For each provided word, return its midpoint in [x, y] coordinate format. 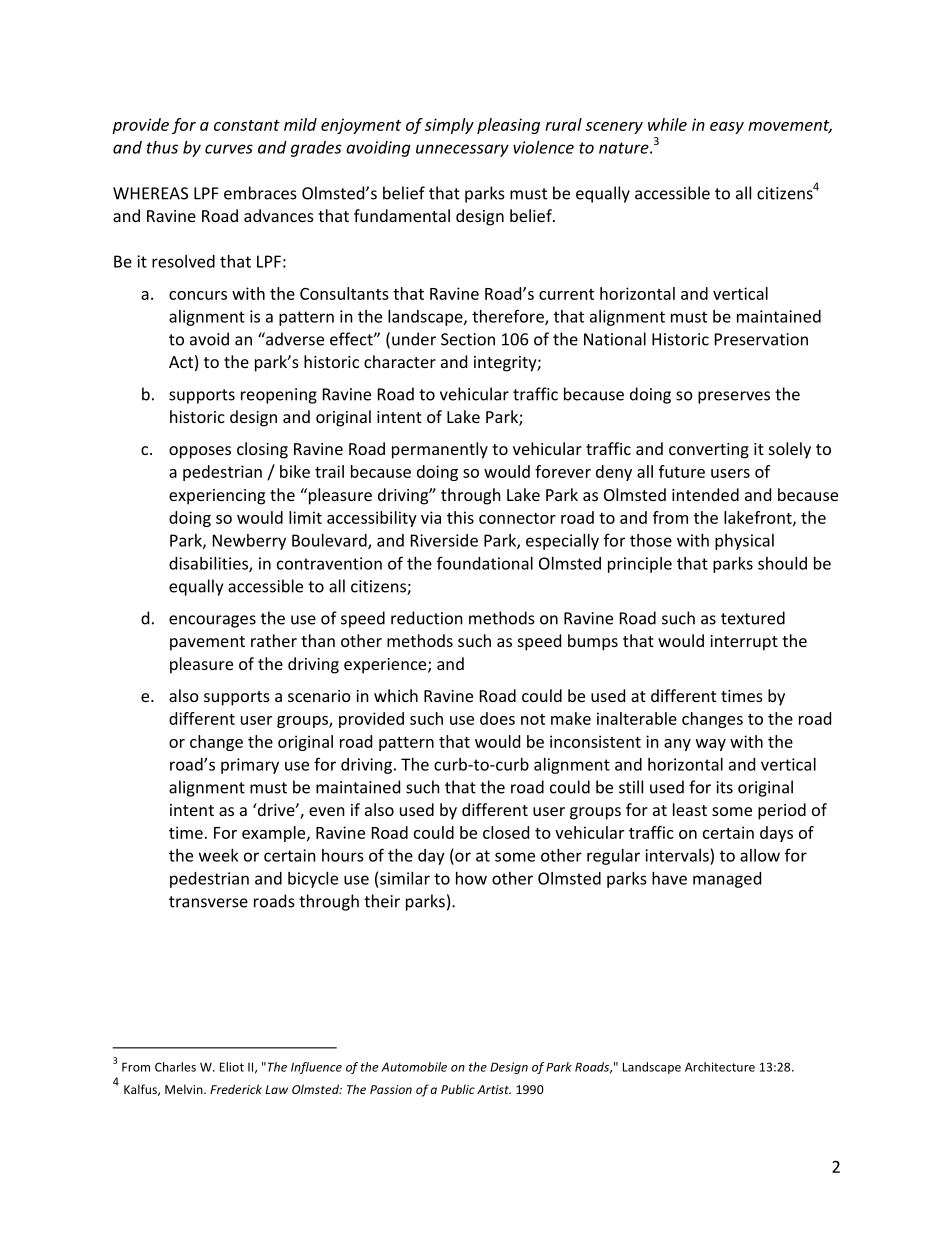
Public [458, 1089]
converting [709, 451]
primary [250, 766]
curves [229, 149]
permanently [440, 450]
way [711, 745]
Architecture [720, 1067]
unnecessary [462, 150]
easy [727, 128]
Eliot [232, 1067]
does [497, 718]
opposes [200, 452]
